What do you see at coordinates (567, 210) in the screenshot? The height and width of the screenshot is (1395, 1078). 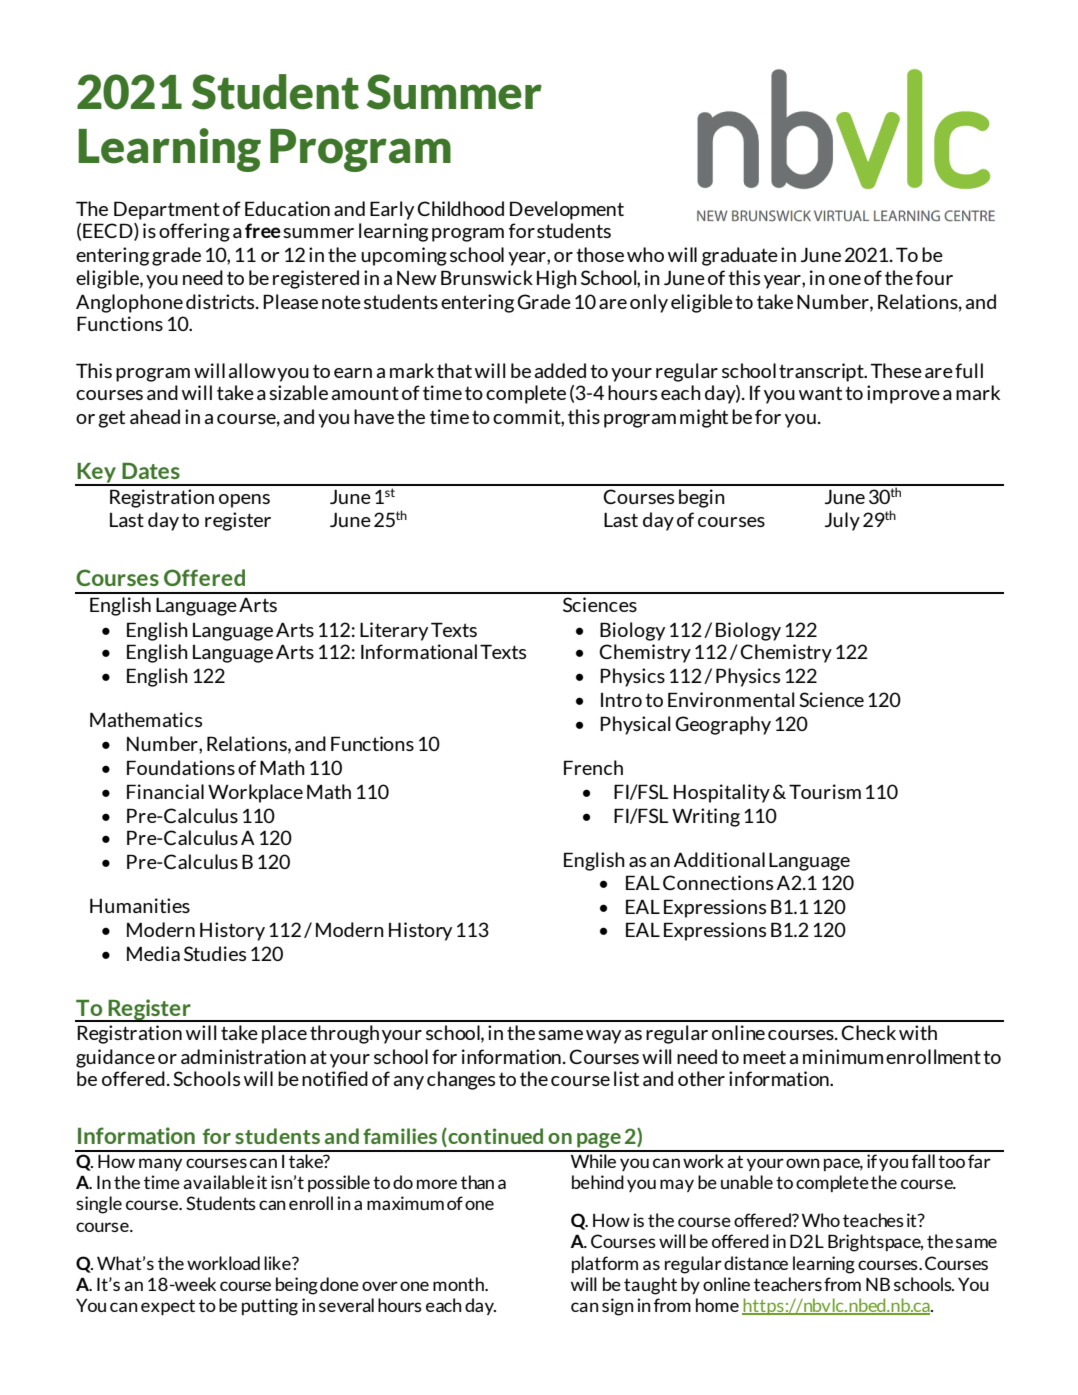 I see `Development` at bounding box center [567, 210].
